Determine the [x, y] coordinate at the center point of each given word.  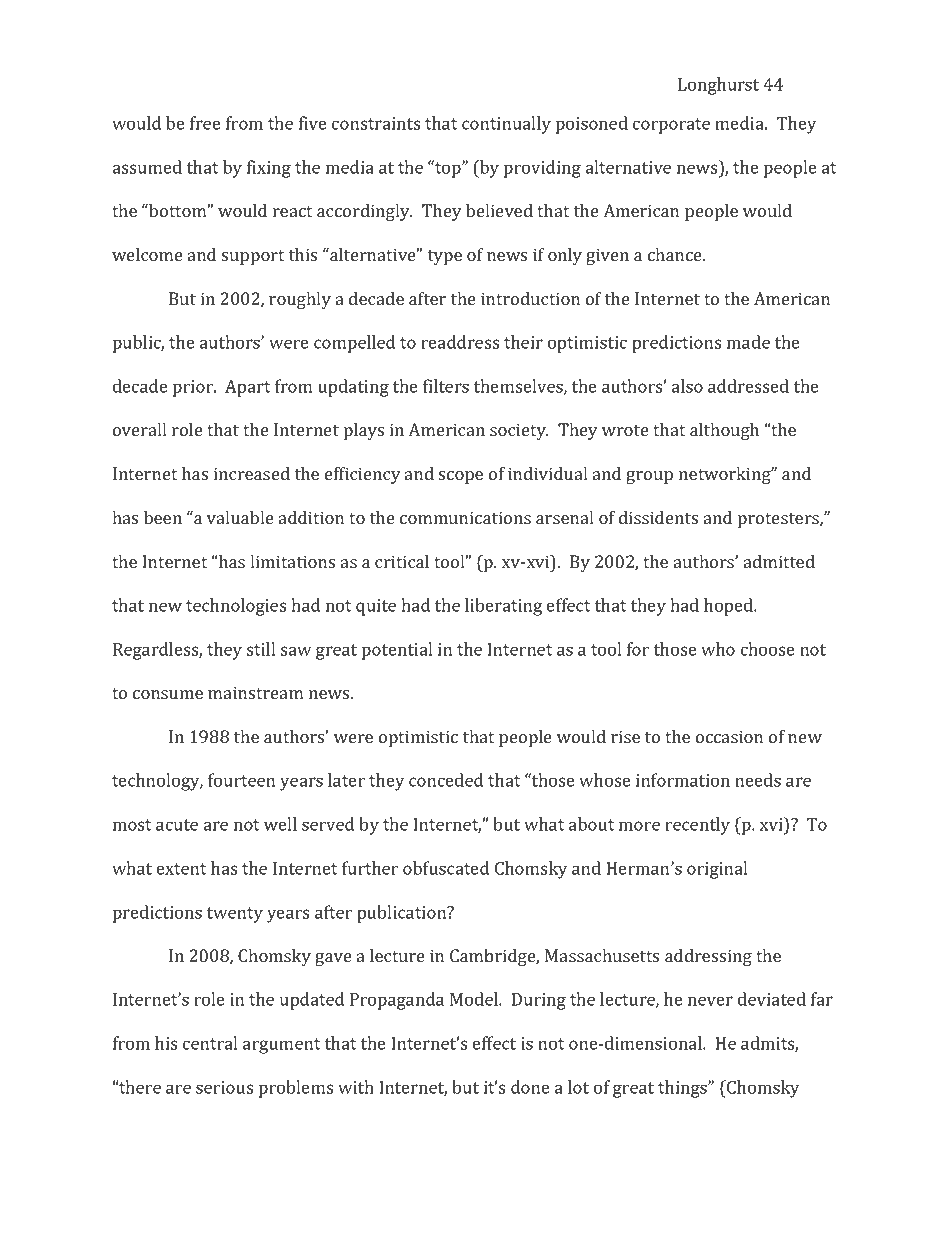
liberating [503, 607]
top [448, 169]
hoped [730, 607]
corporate [671, 126]
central [210, 1043]
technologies [236, 607]
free [205, 123]
